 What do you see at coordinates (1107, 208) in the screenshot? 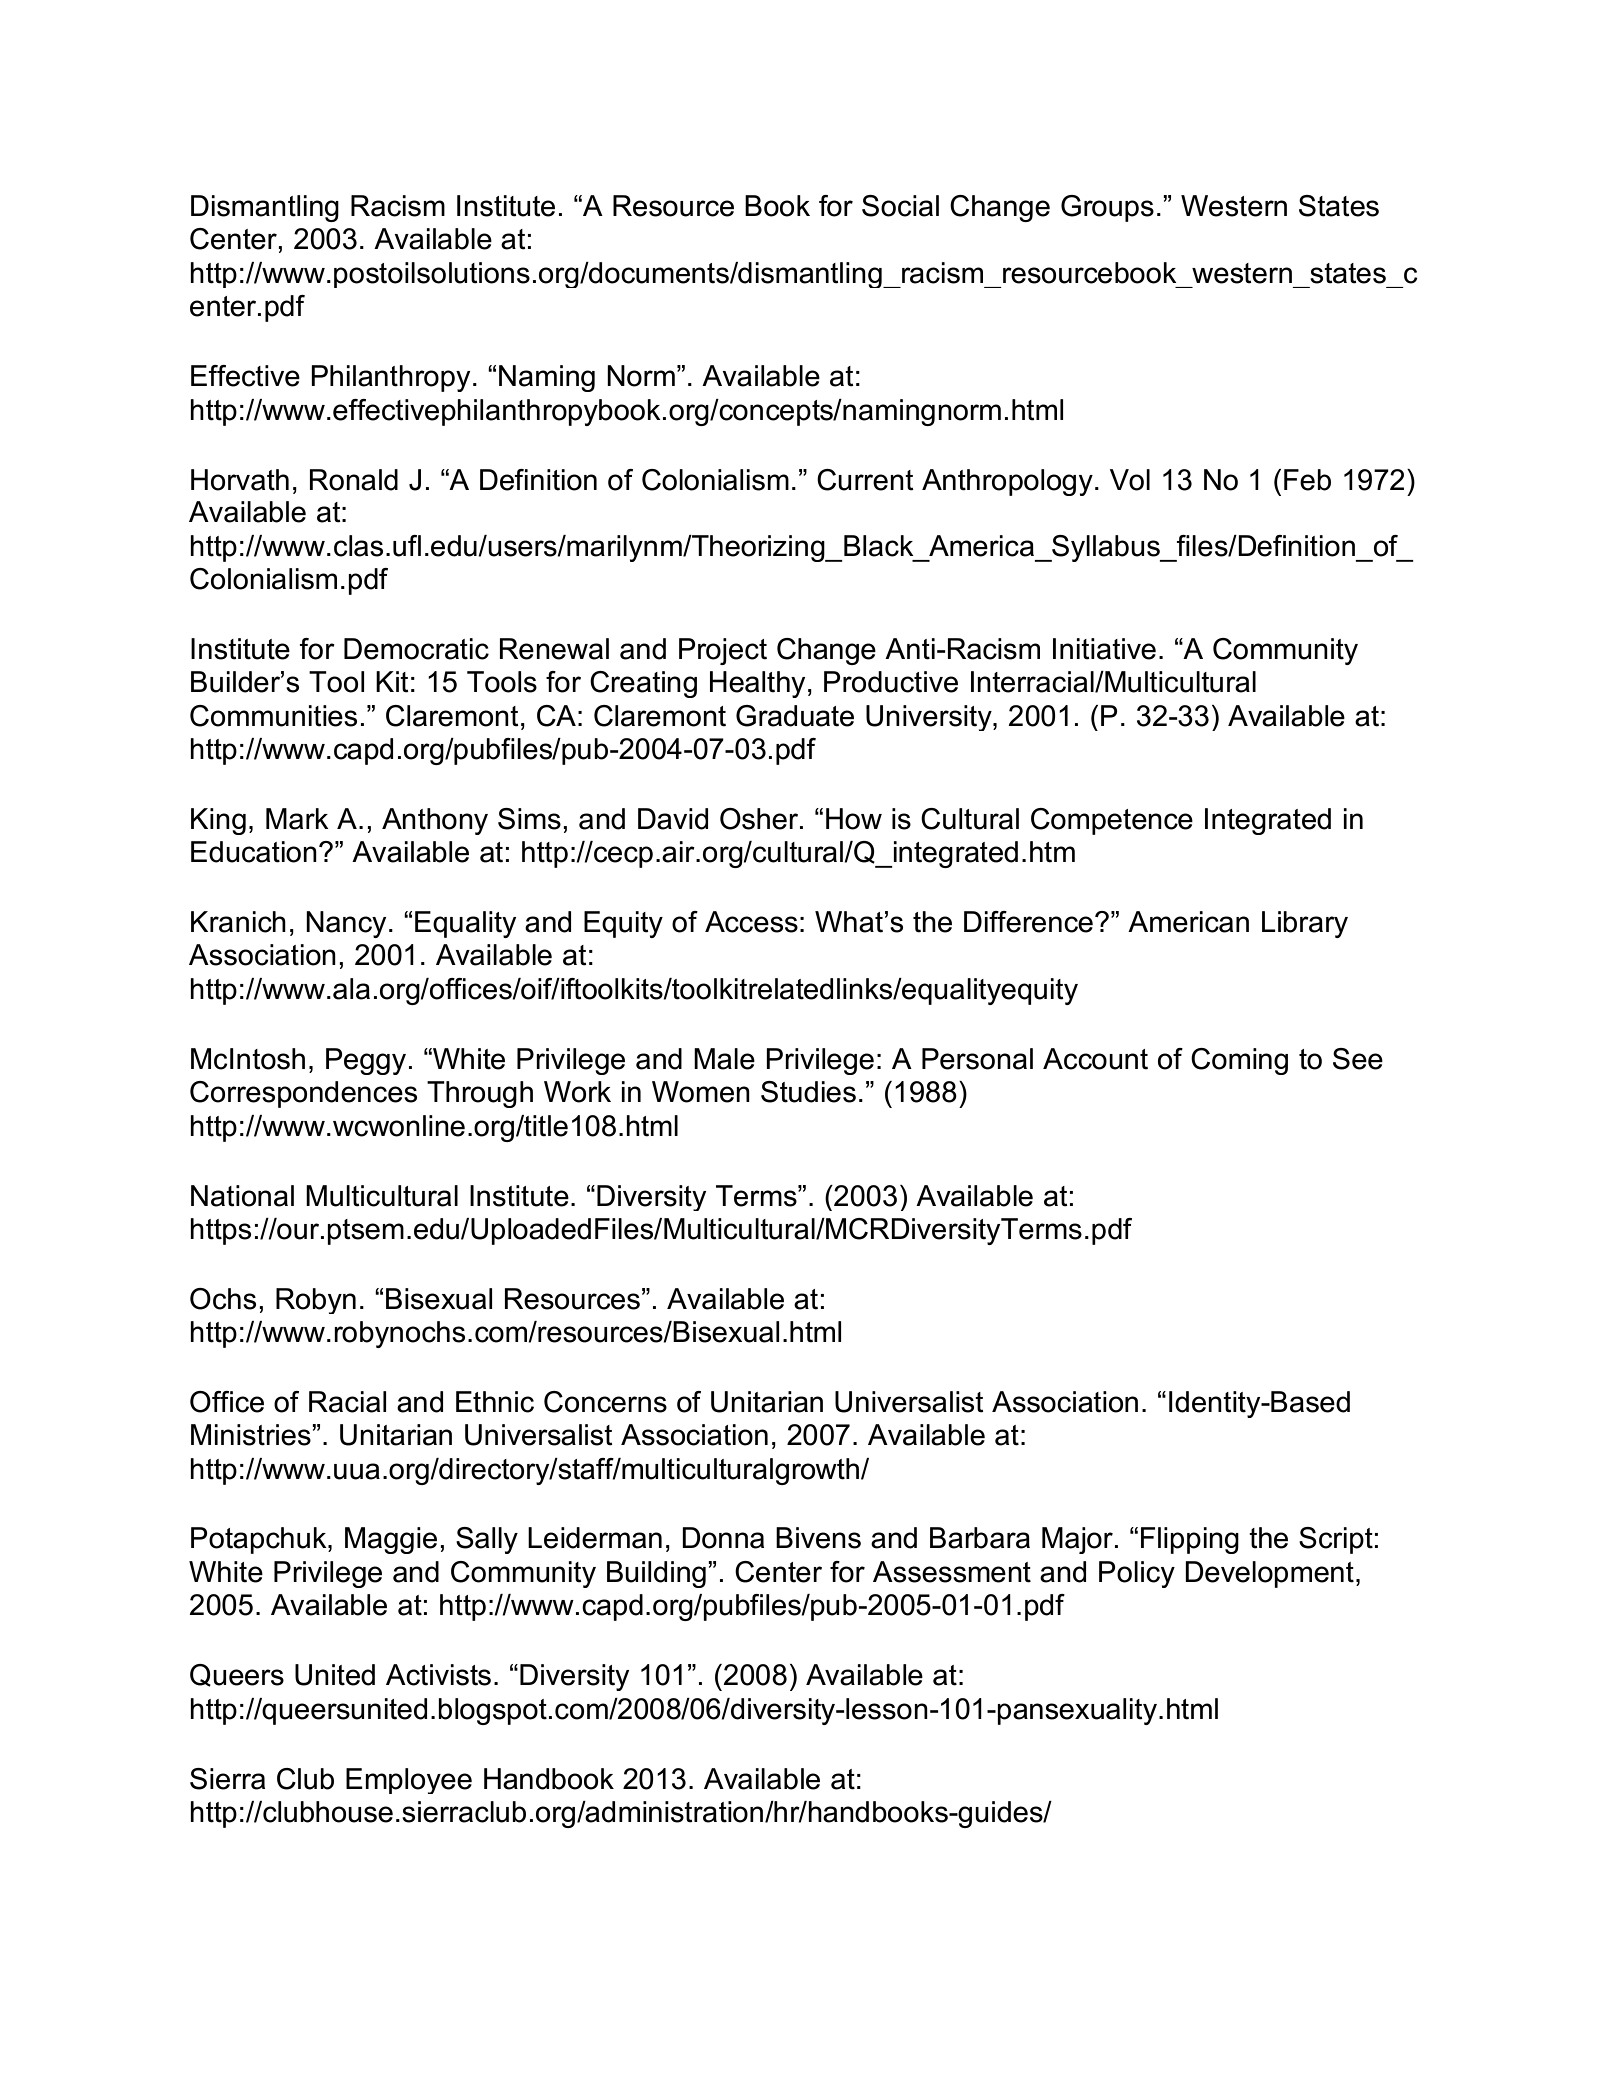
I see `Groups` at bounding box center [1107, 208].
